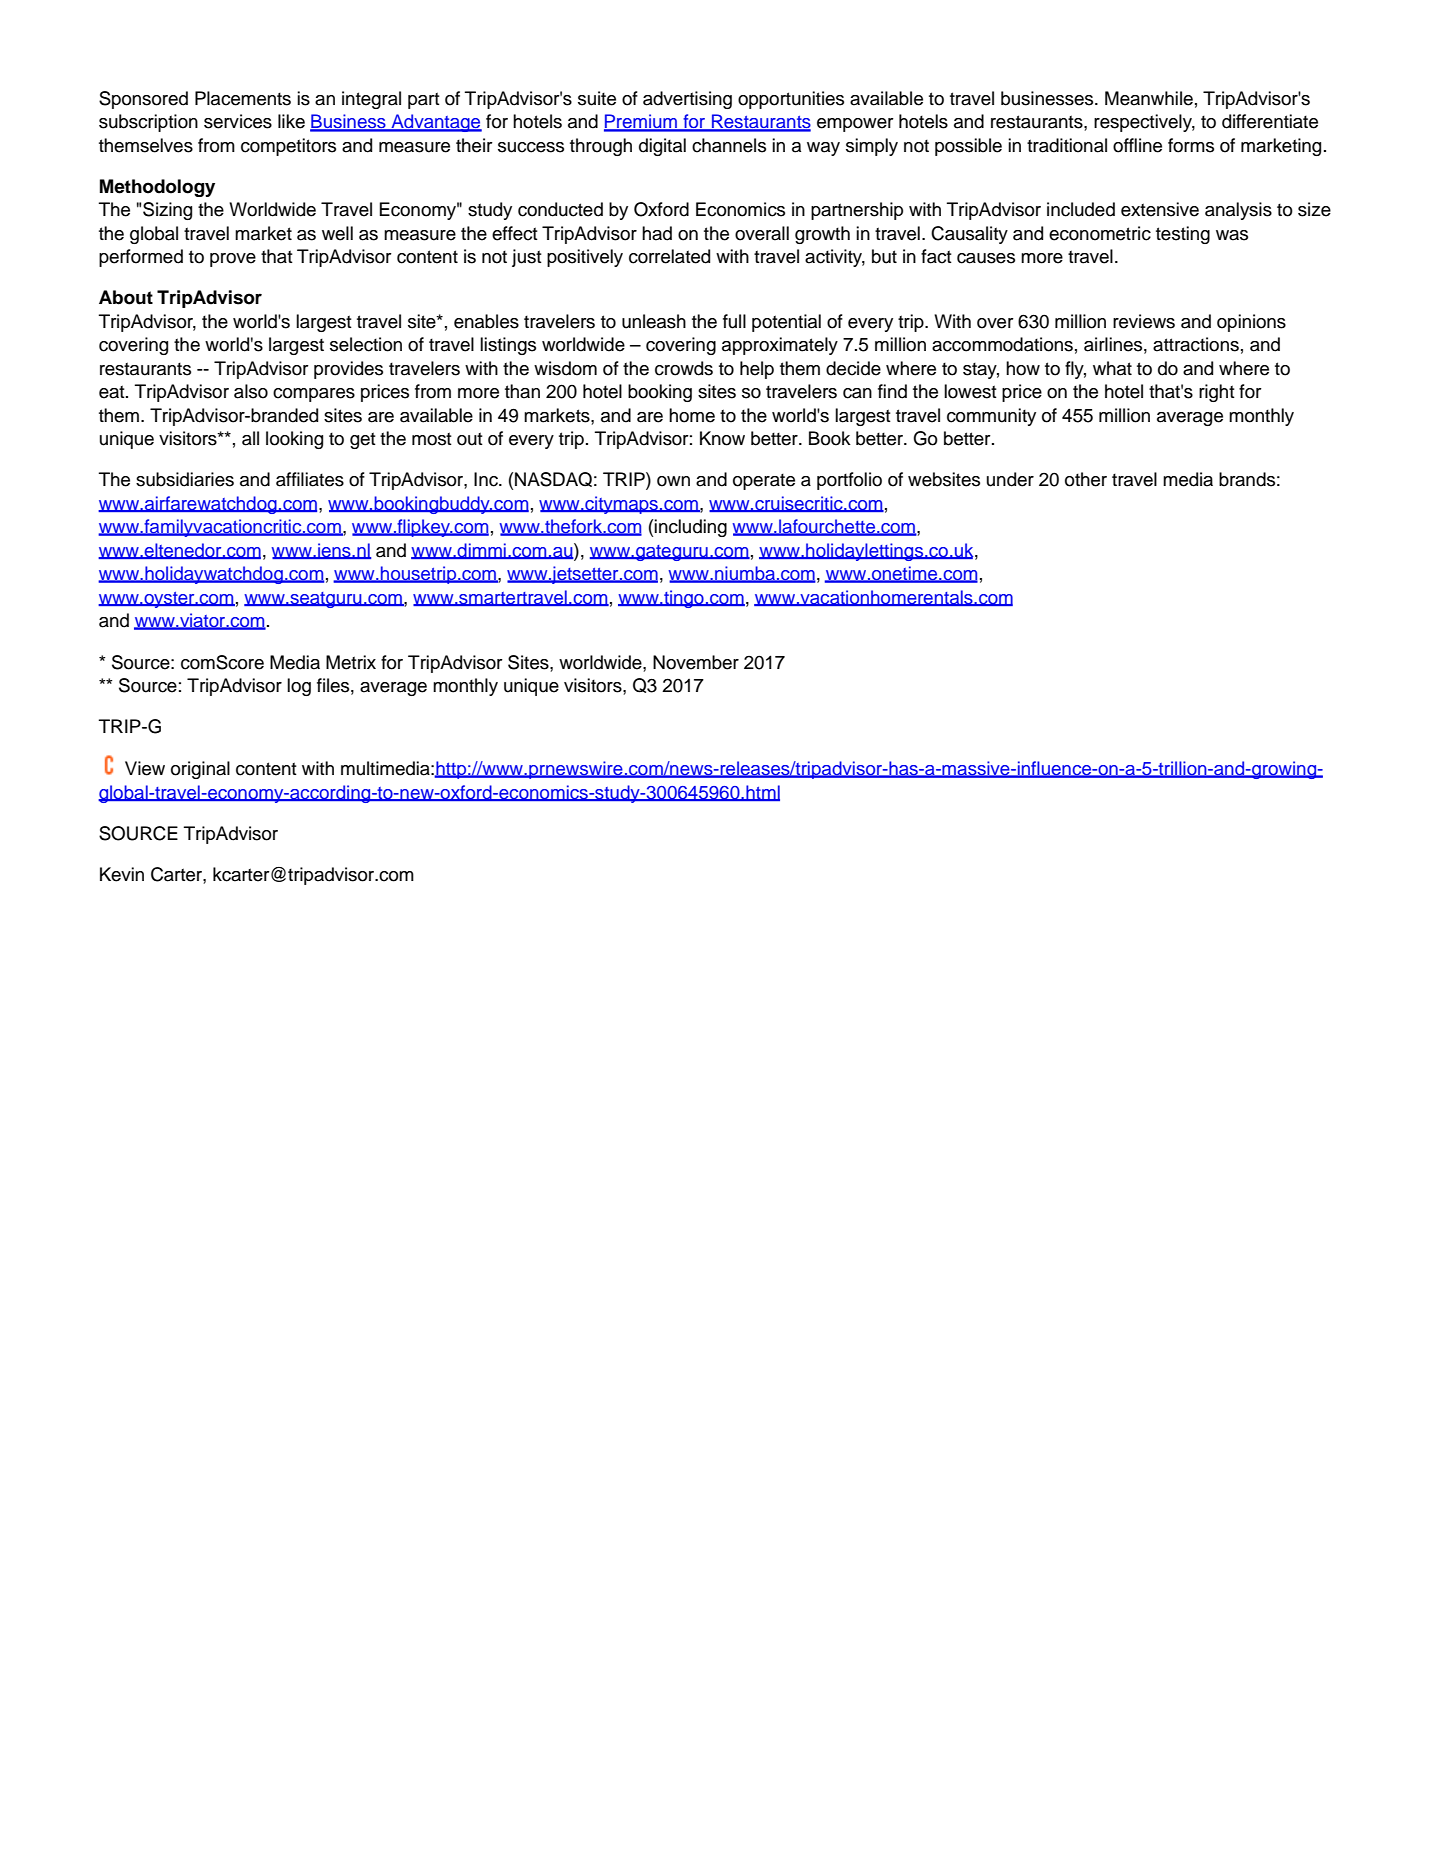 The height and width of the page is (1861, 1438). I want to click on opinions, so click(1251, 323).
